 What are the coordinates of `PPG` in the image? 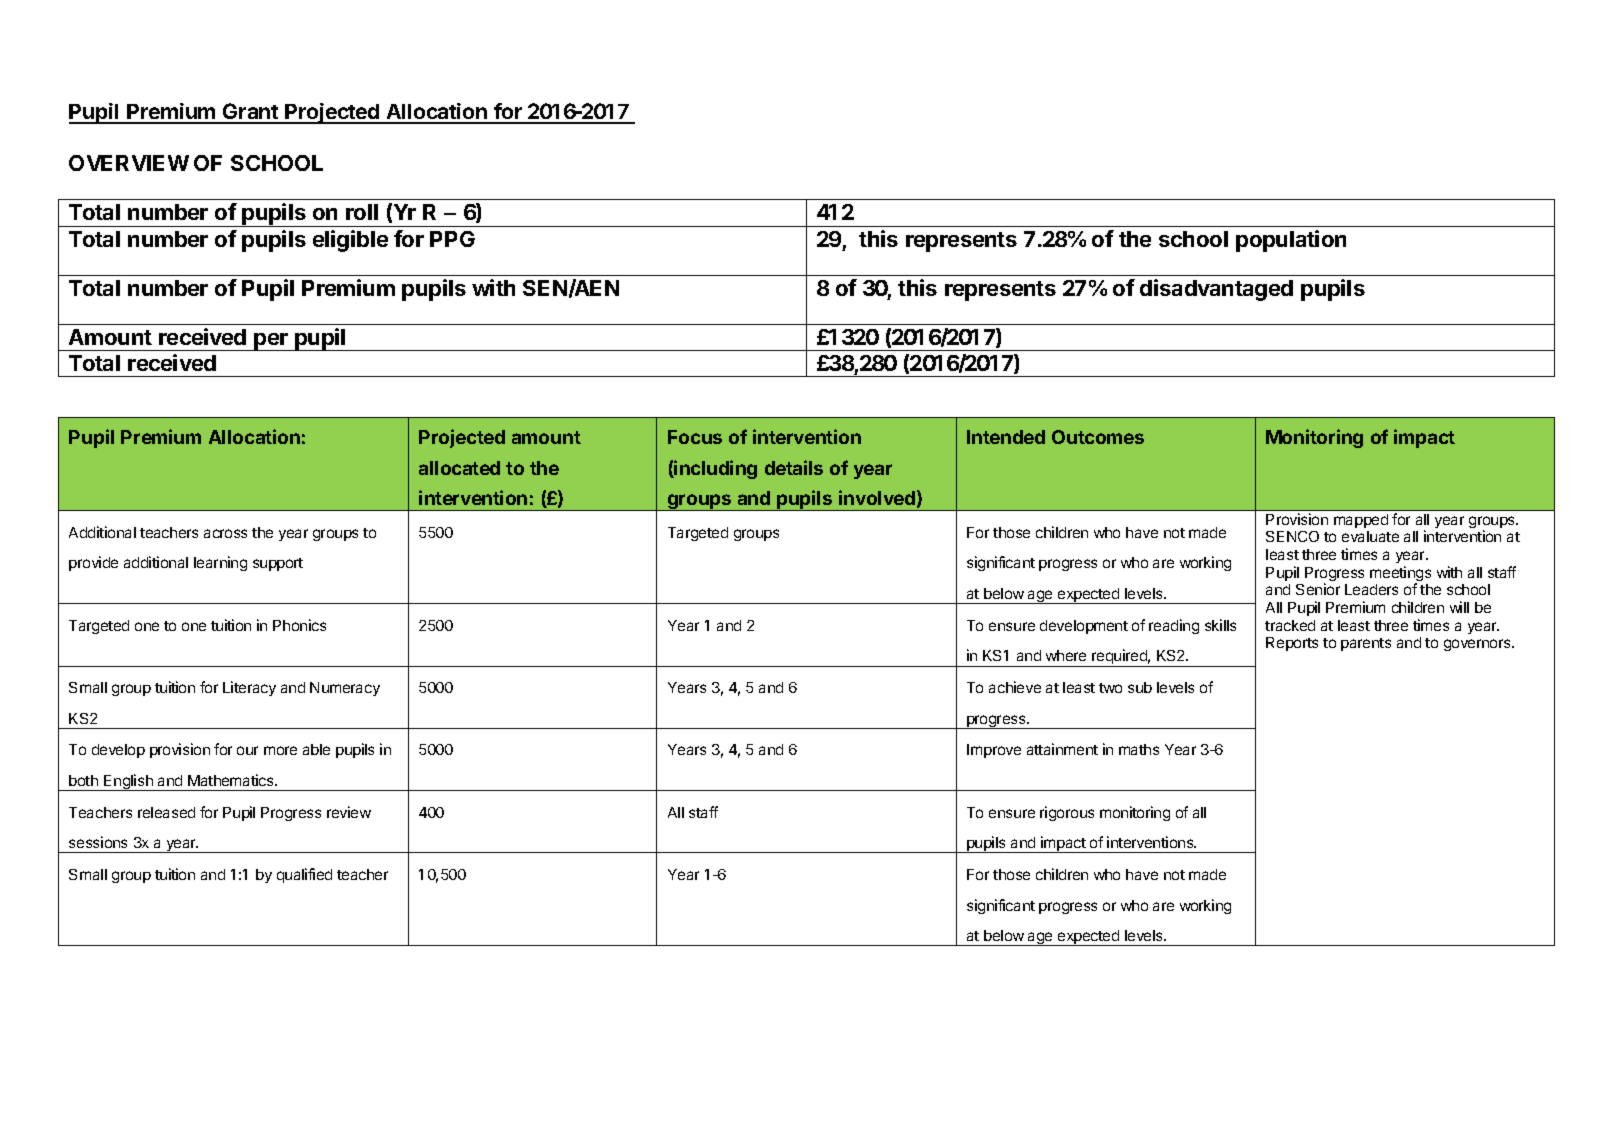 It's located at (452, 239).
